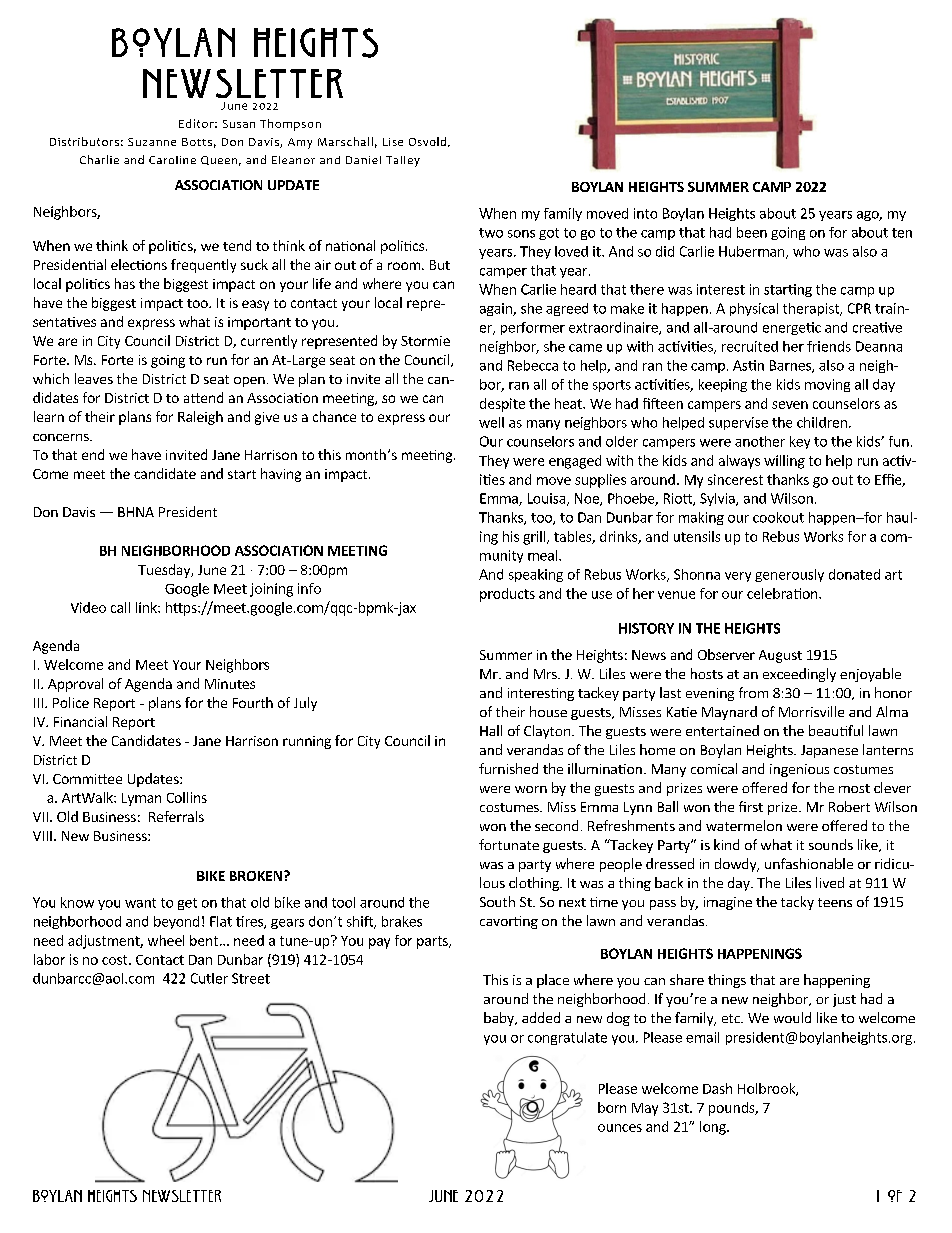 This screenshot has width=952, height=1233. What do you see at coordinates (140, 903) in the screenshot?
I see `want` at bounding box center [140, 903].
